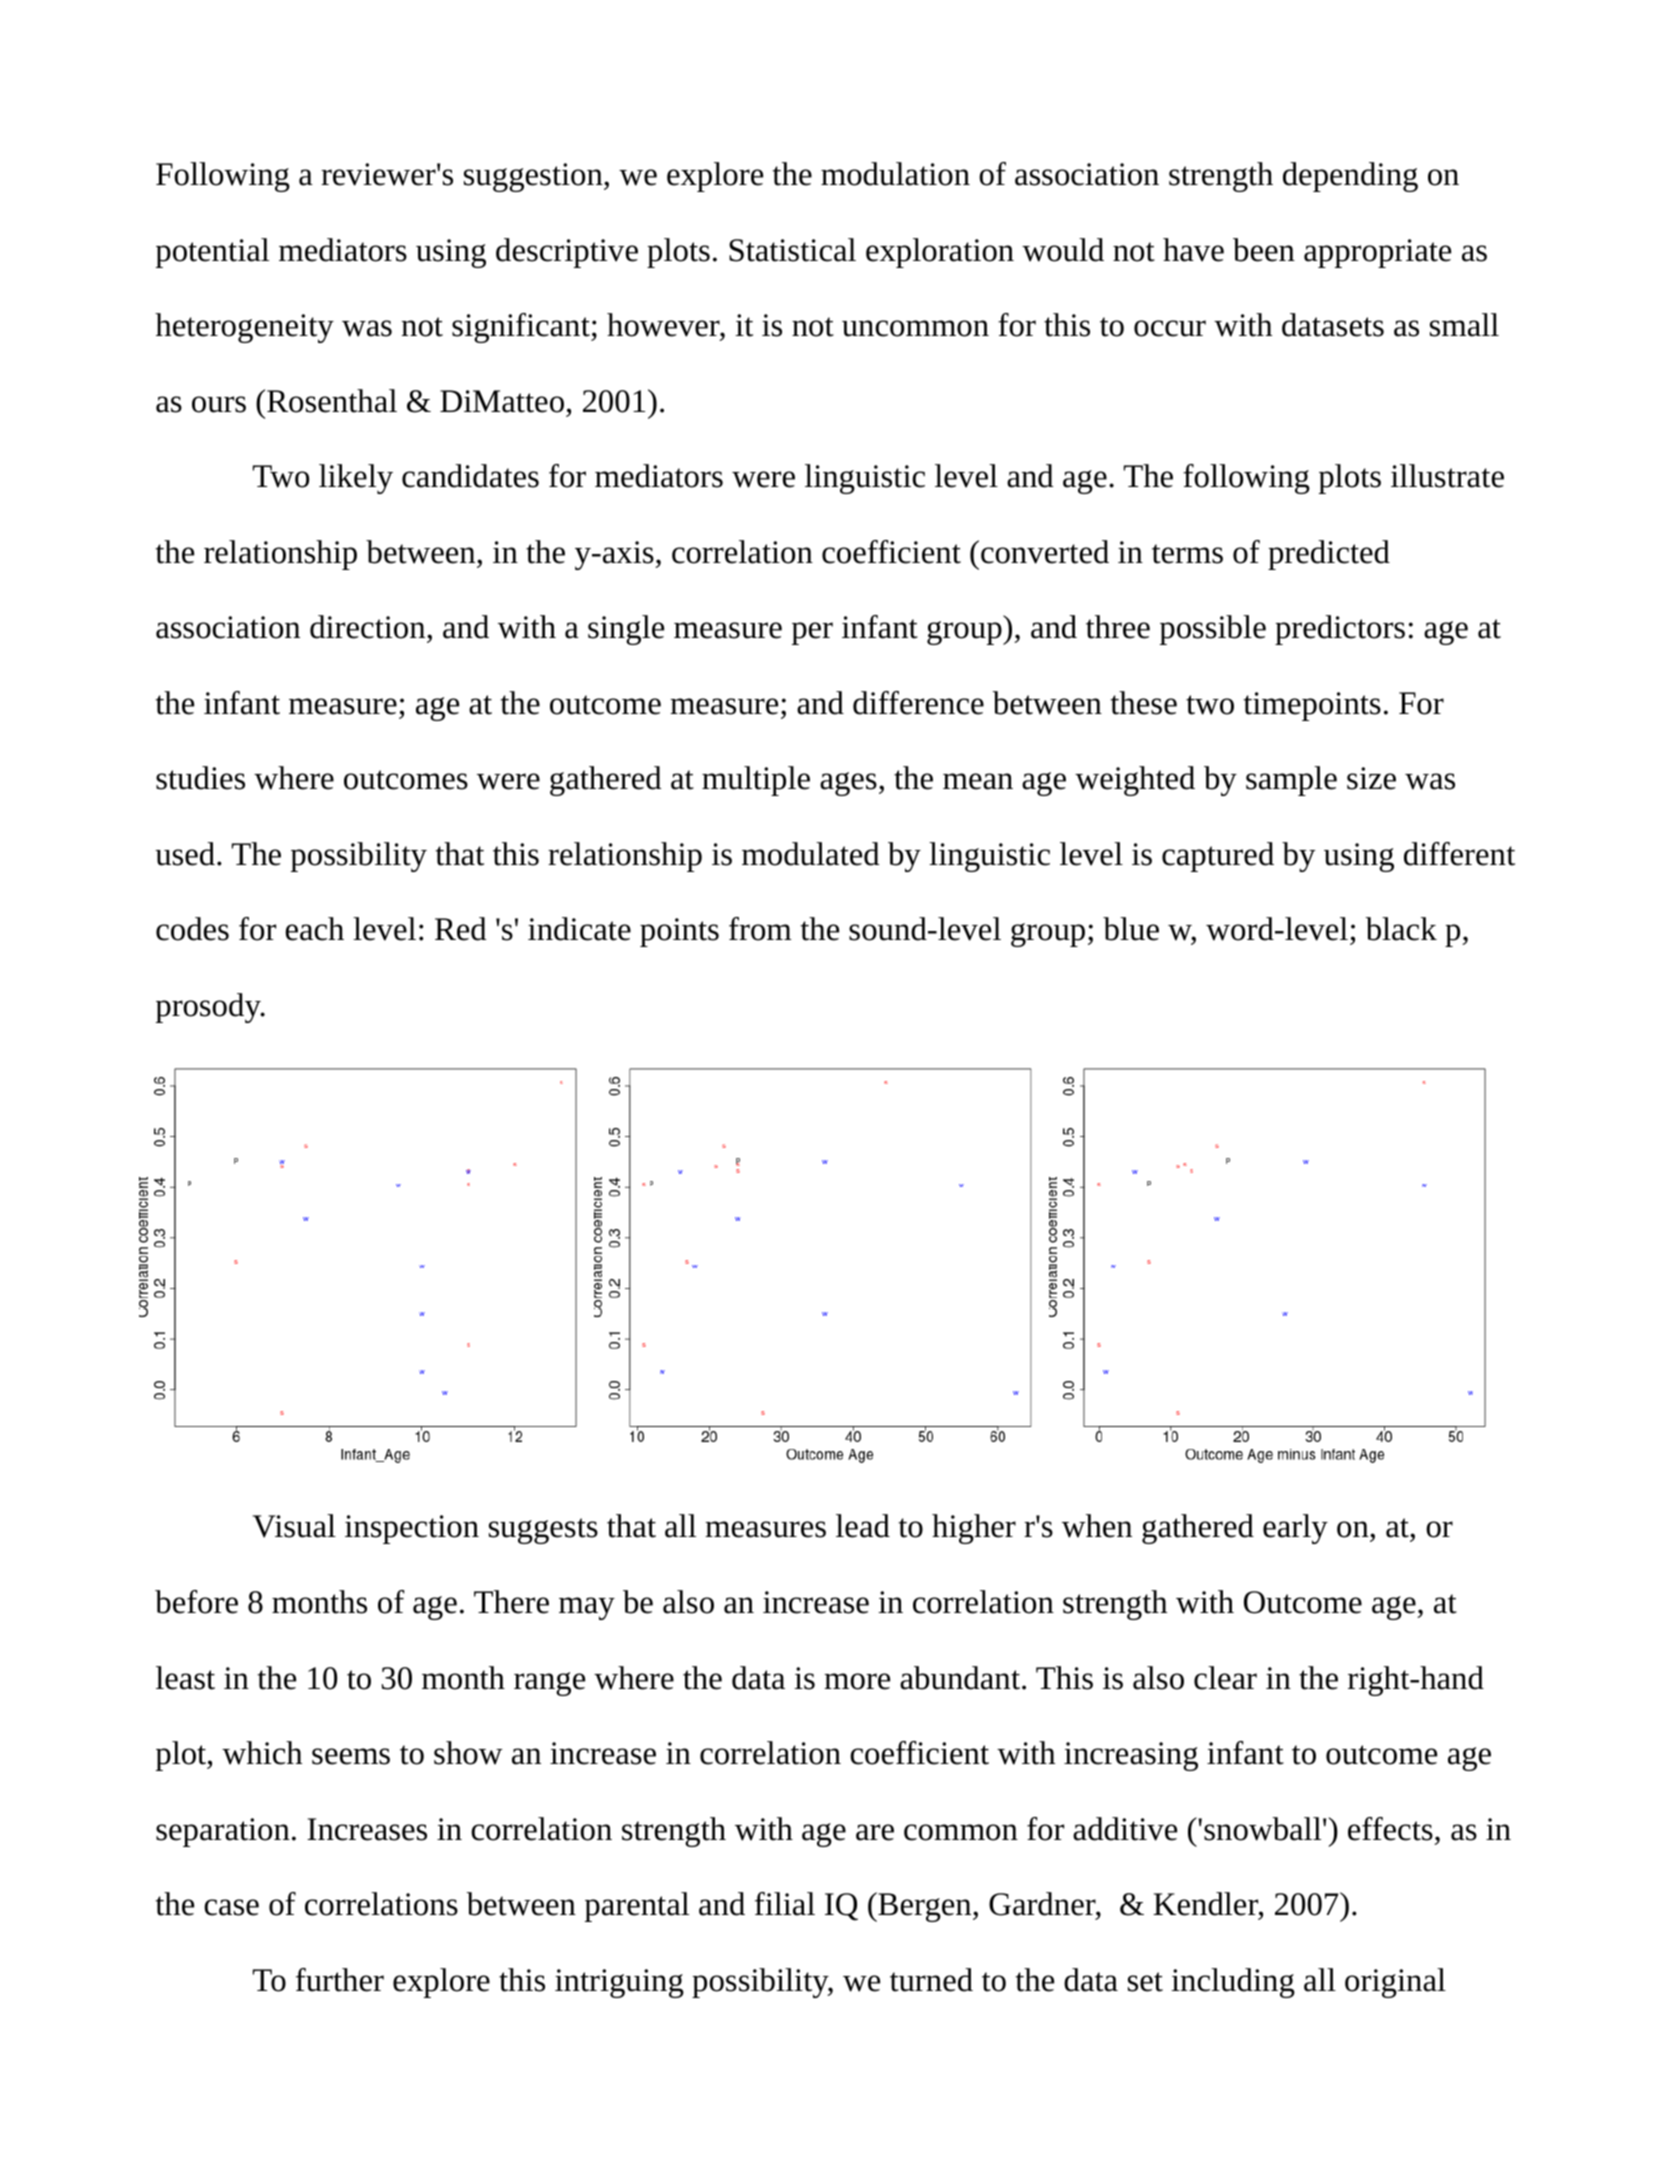 Image resolution: width=1674 pixels, height=2167 pixels. What do you see at coordinates (1264, 250) in the screenshot?
I see `been` at bounding box center [1264, 250].
